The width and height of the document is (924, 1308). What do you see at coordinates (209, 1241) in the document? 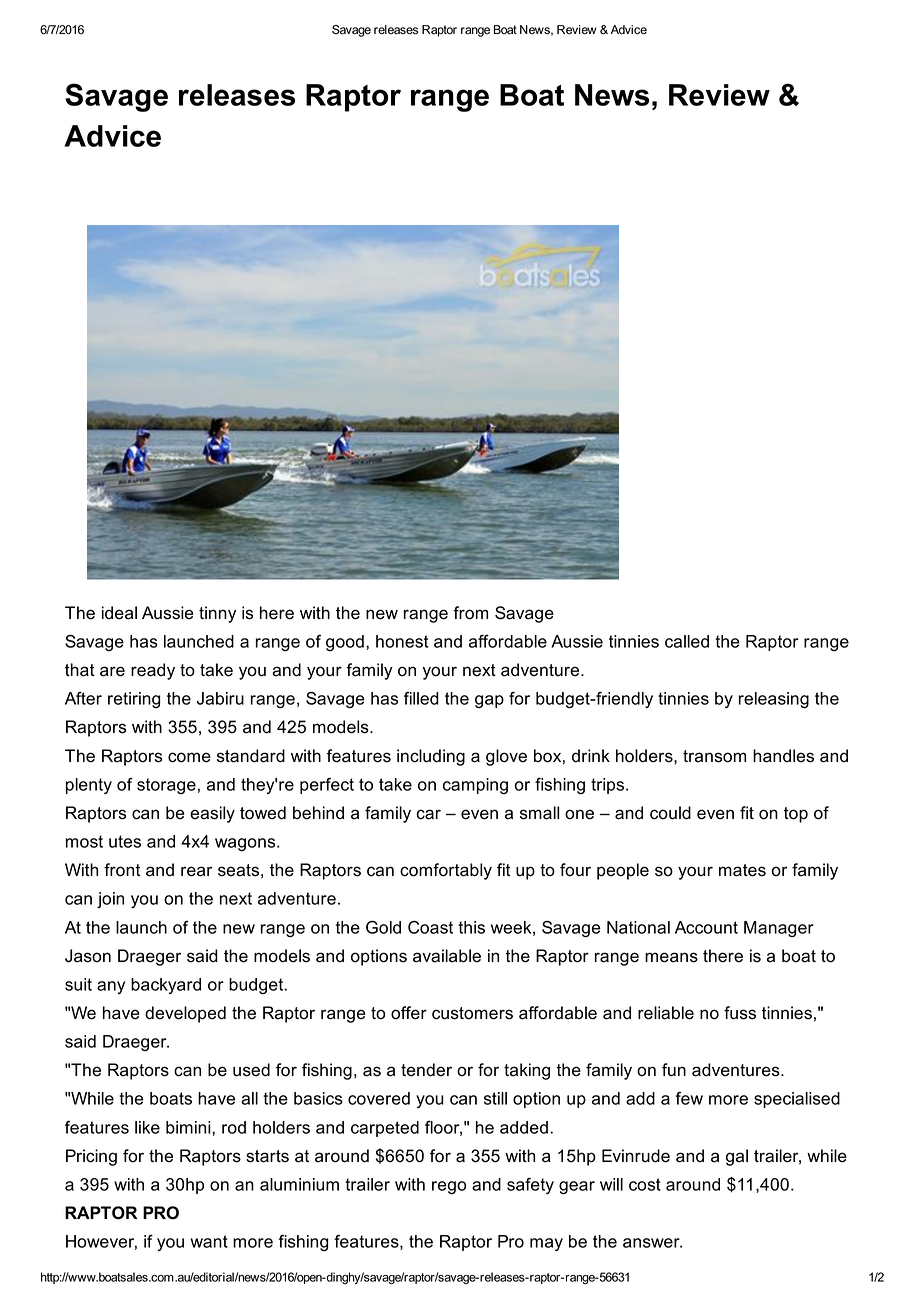
I see `want` at bounding box center [209, 1241].
